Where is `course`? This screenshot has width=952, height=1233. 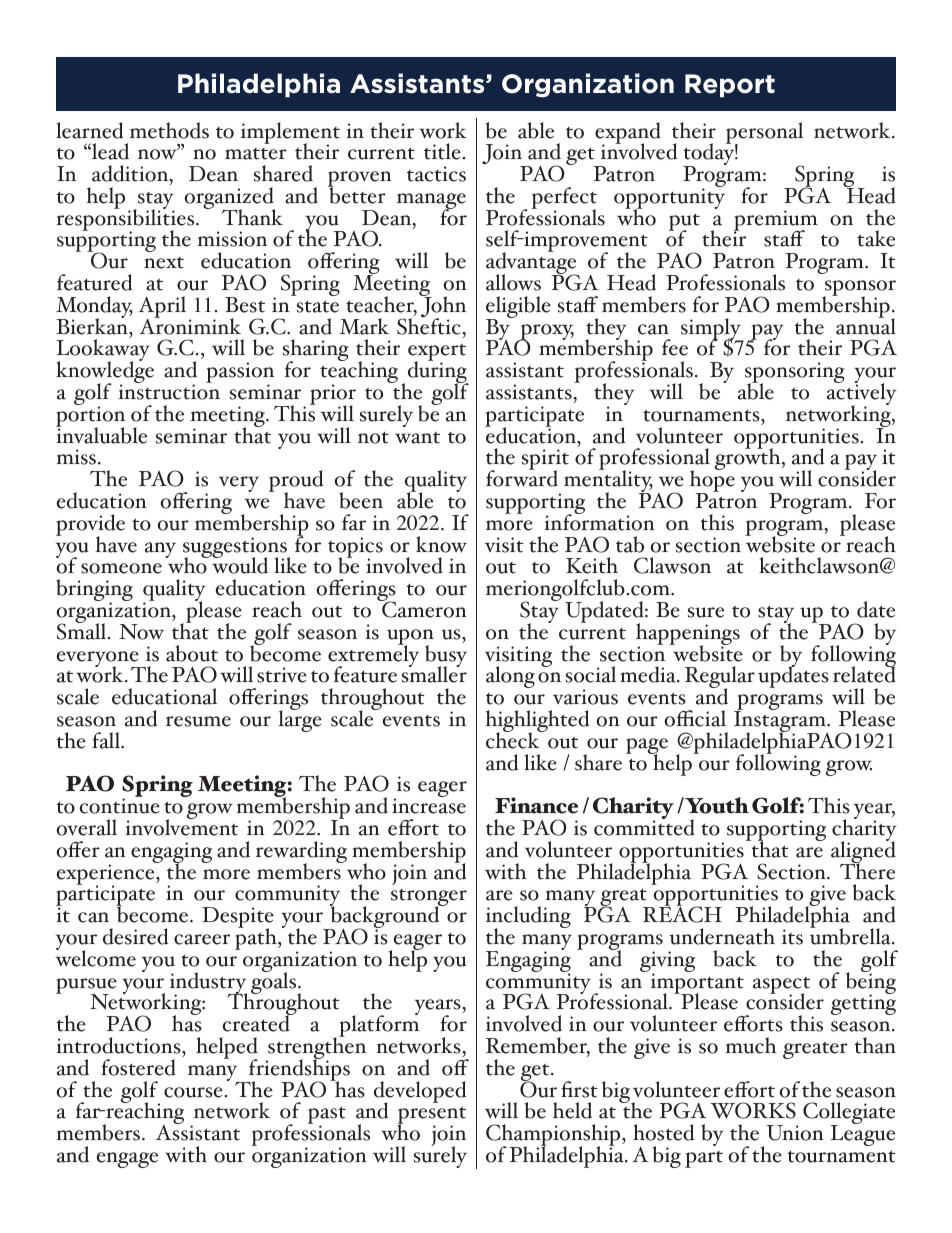 course is located at coordinates (193, 1092).
